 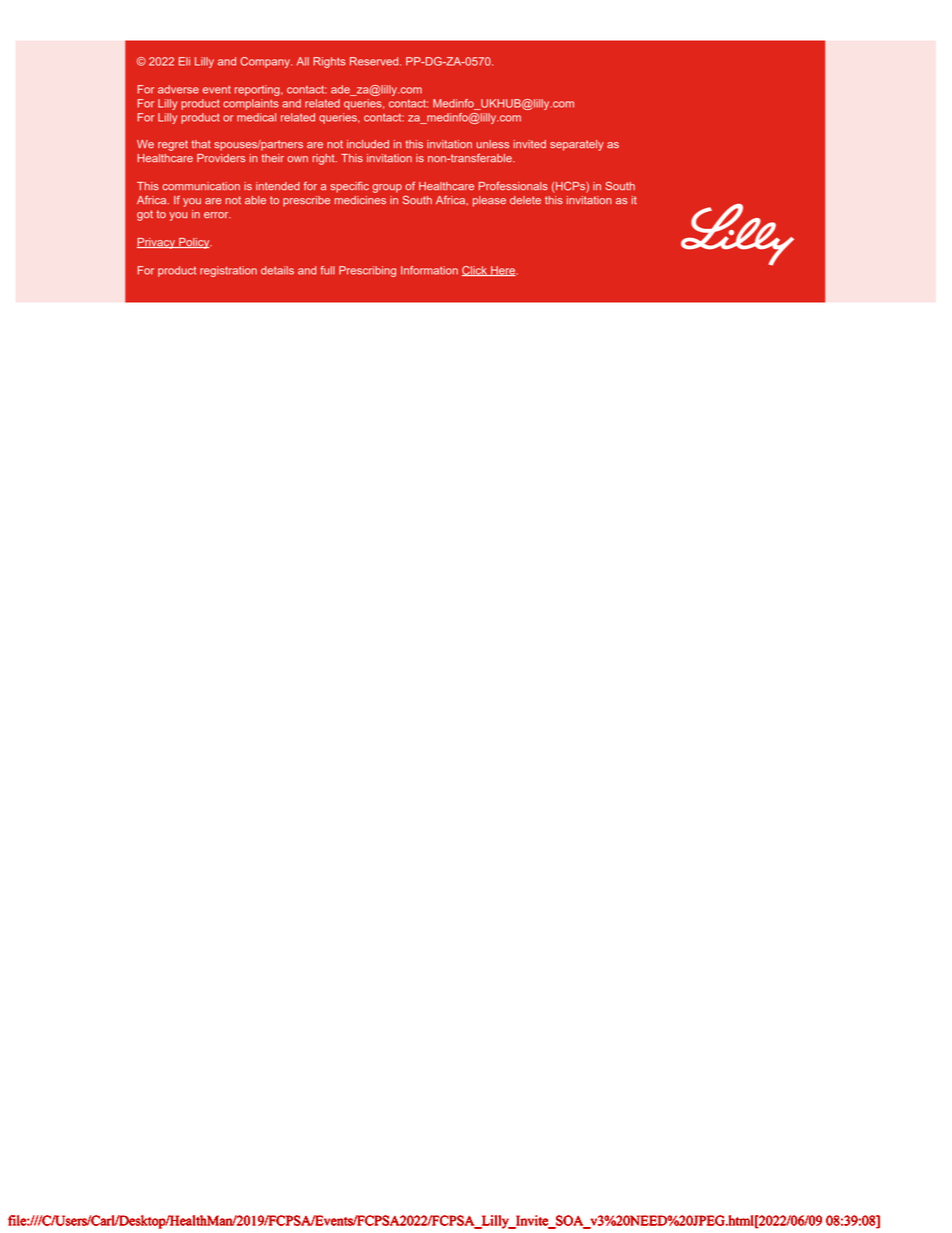 What do you see at coordinates (525, 200) in the image?
I see `delete` at bounding box center [525, 200].
